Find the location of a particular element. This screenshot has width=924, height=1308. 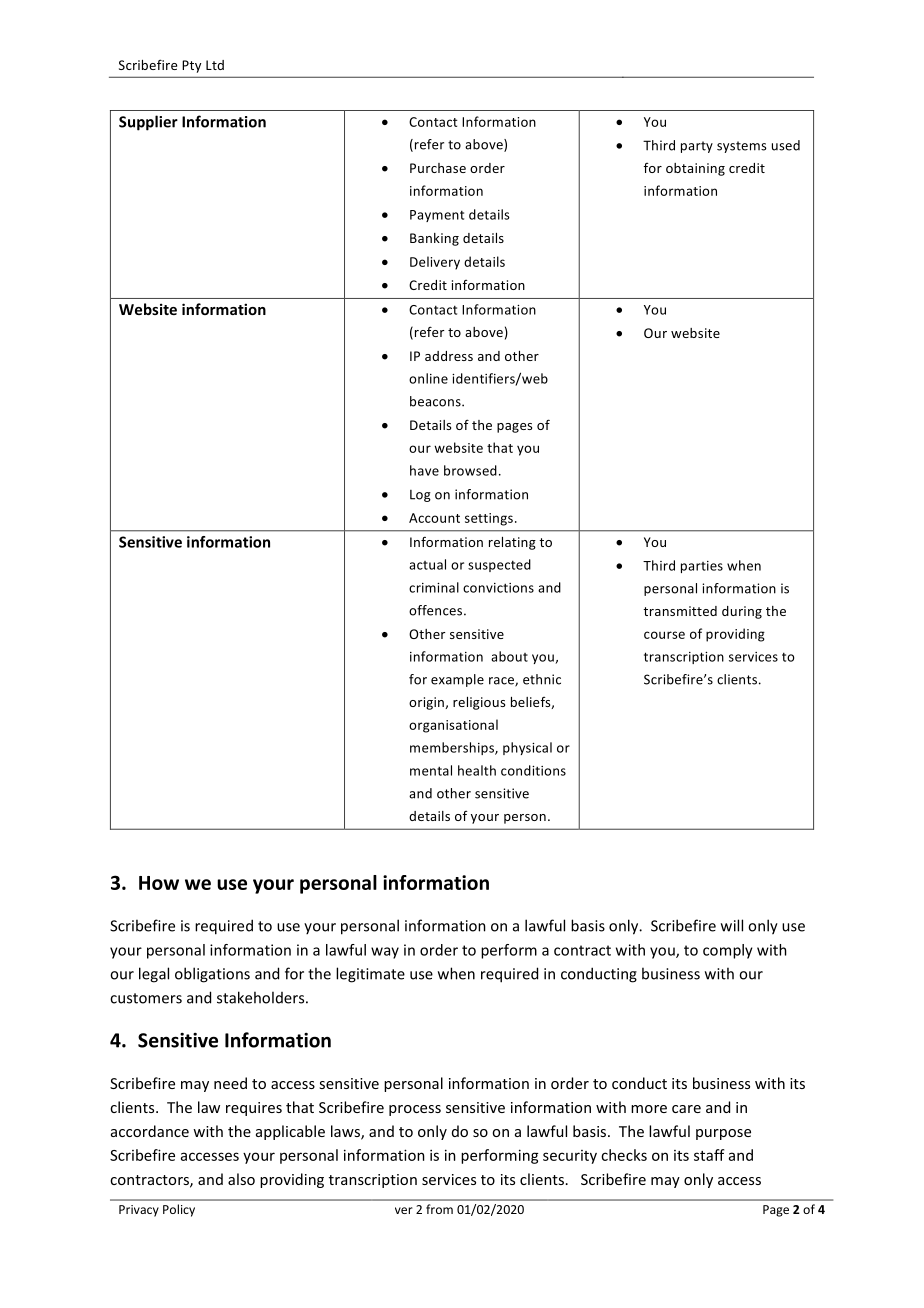

Purchase is located at coordinates (438, 168).
